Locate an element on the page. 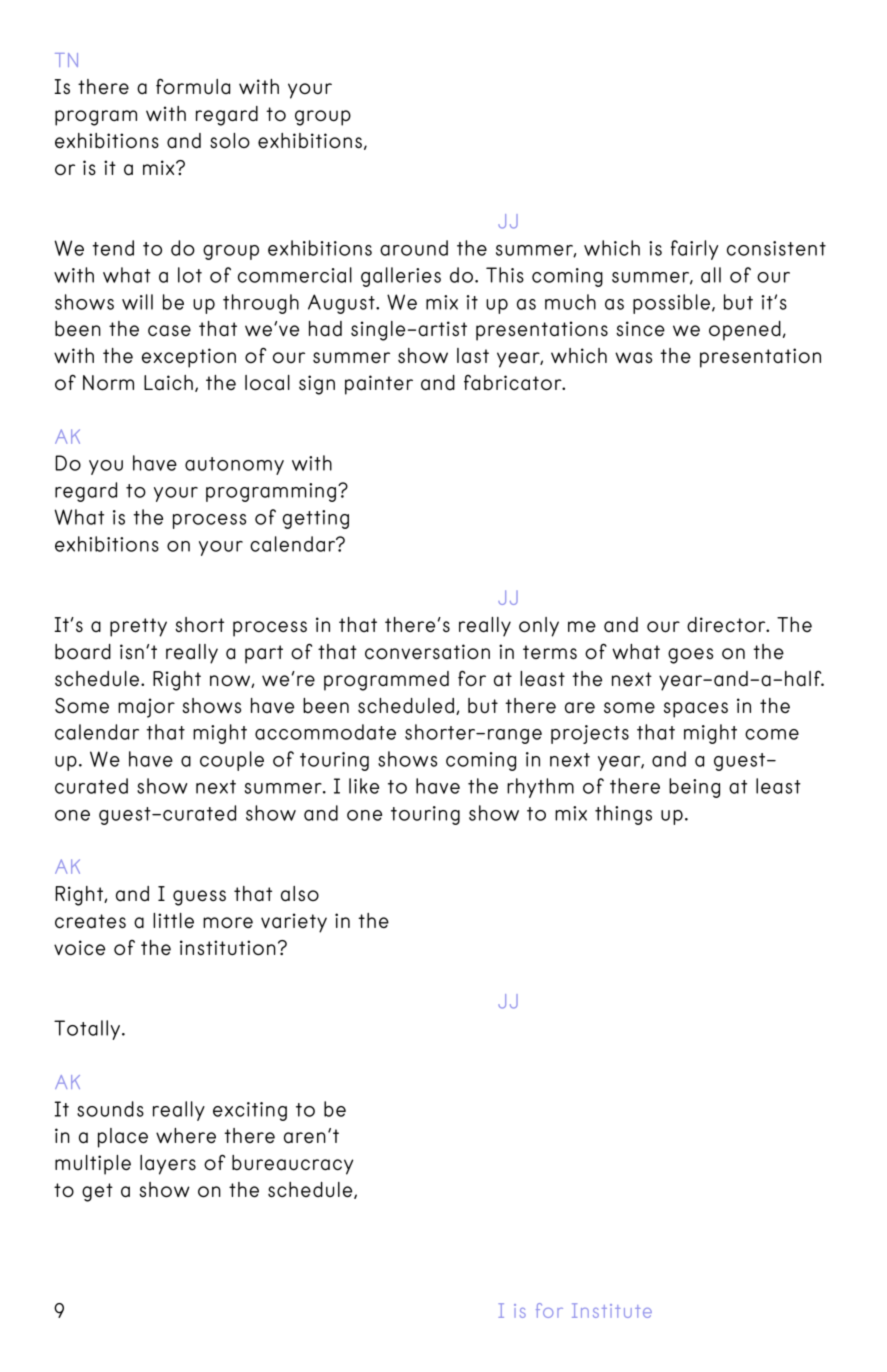 This page has height=1372, width=887. little is located at coordinates (173, 921).
